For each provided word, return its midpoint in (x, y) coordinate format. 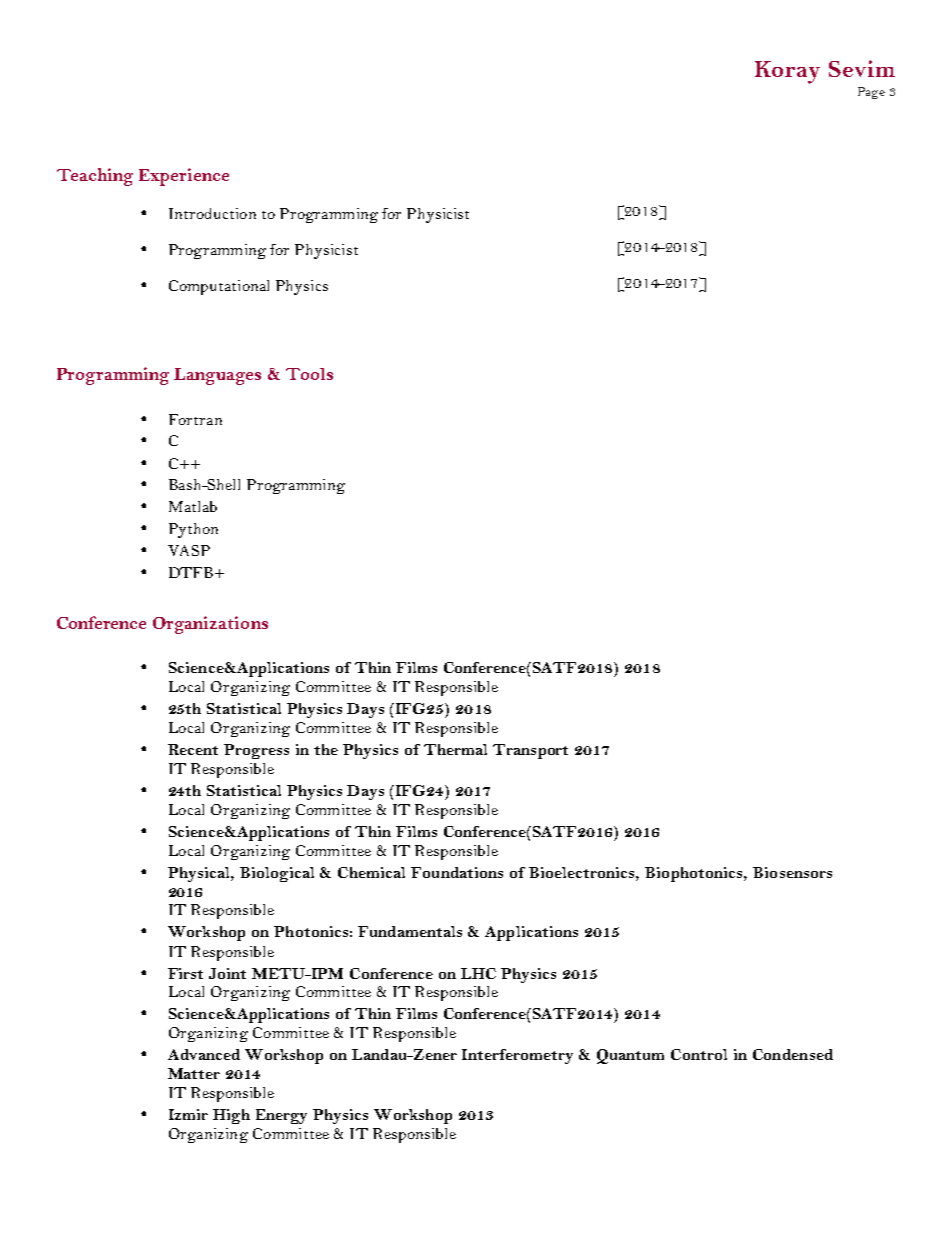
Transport (530, 751)
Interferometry (517, 1056)
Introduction (212, 213)
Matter (194, 1073)
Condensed (793, 1054)
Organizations (210, 625)
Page (871, 93)
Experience (184, 177)
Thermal (455, 749)
